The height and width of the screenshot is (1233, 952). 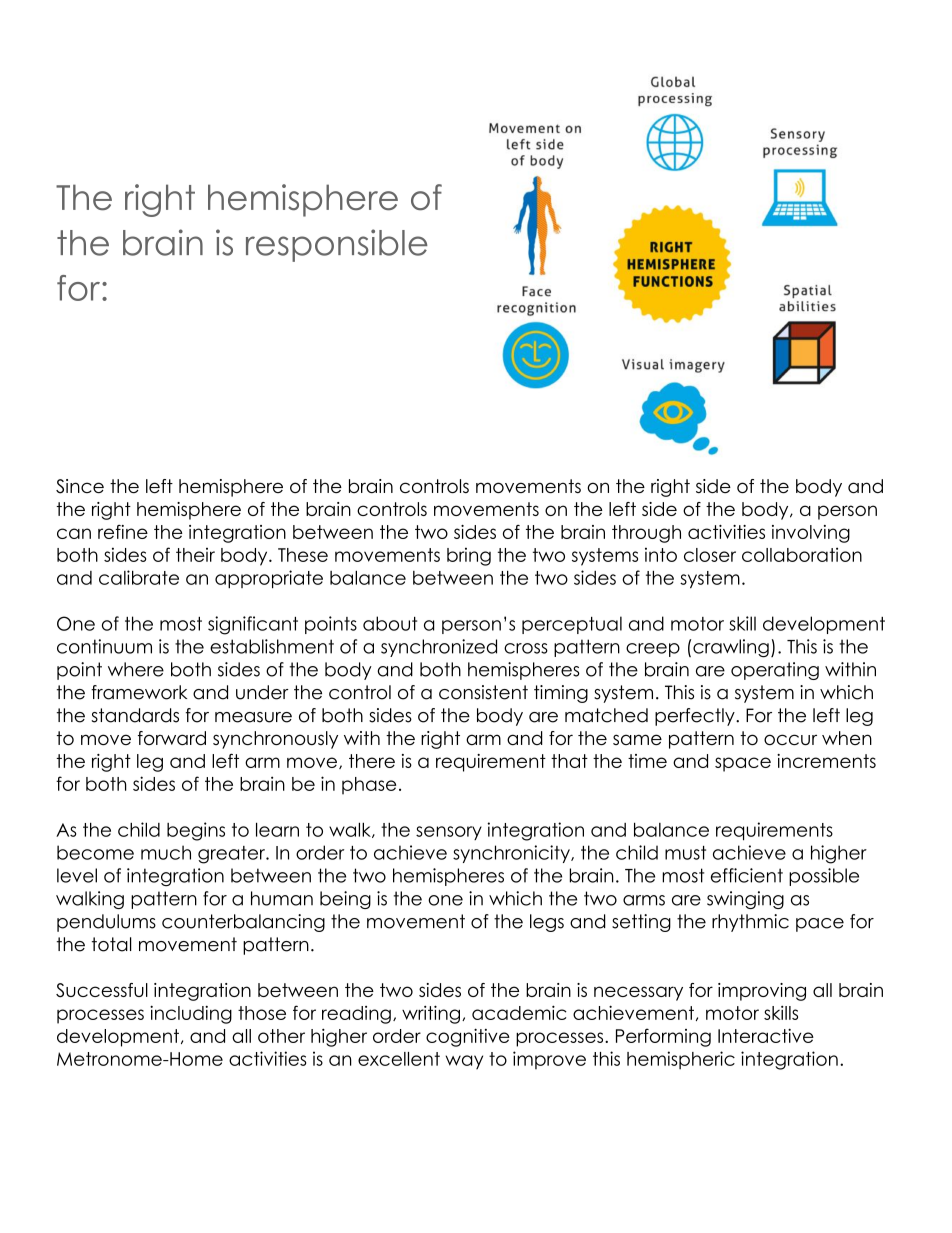 What do you see at coordinates (468, 1037) in the screenshot?
I see `cognitive` at bounding box center [468, 1037].
